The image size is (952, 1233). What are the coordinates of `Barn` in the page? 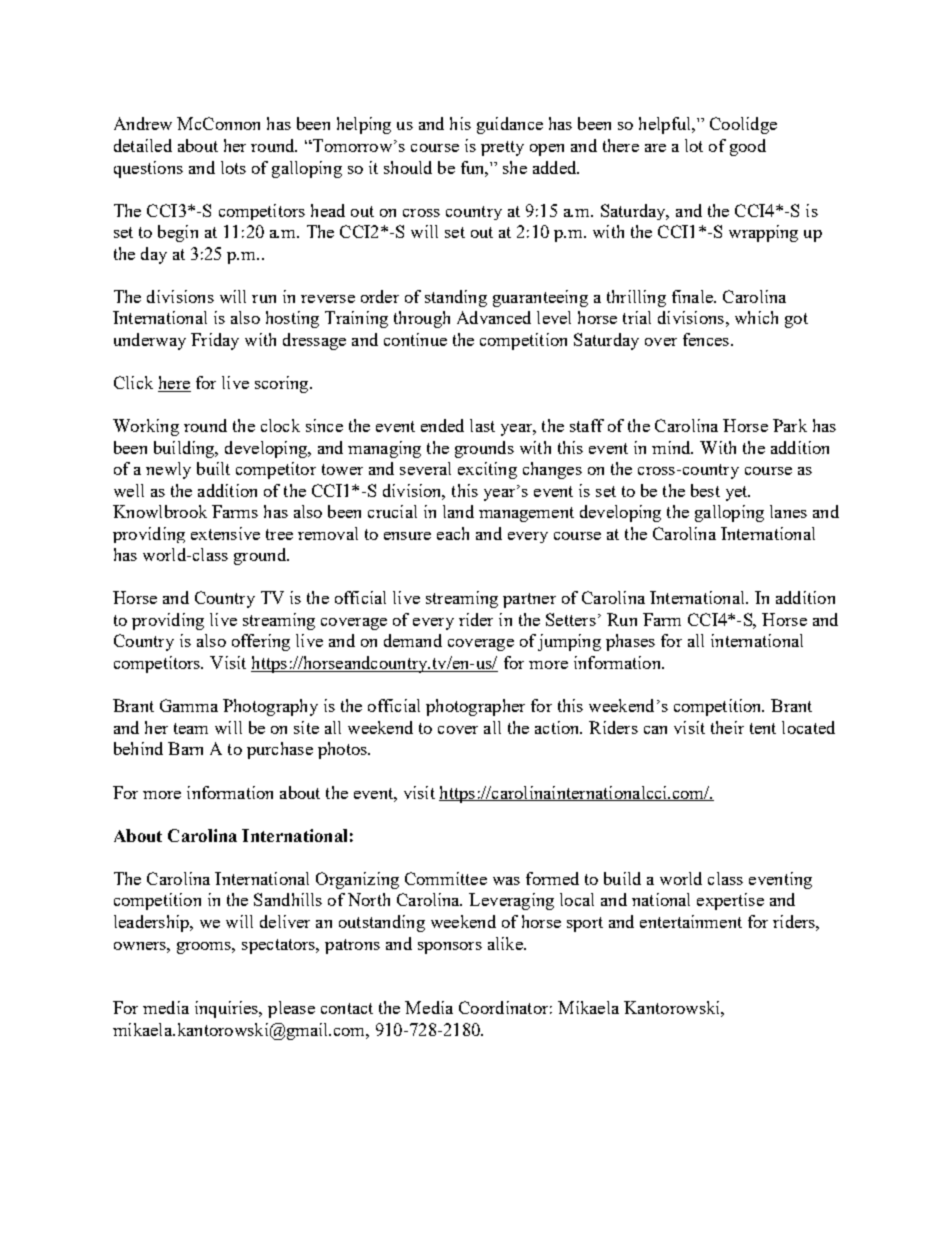 It's located at (185, 748).
